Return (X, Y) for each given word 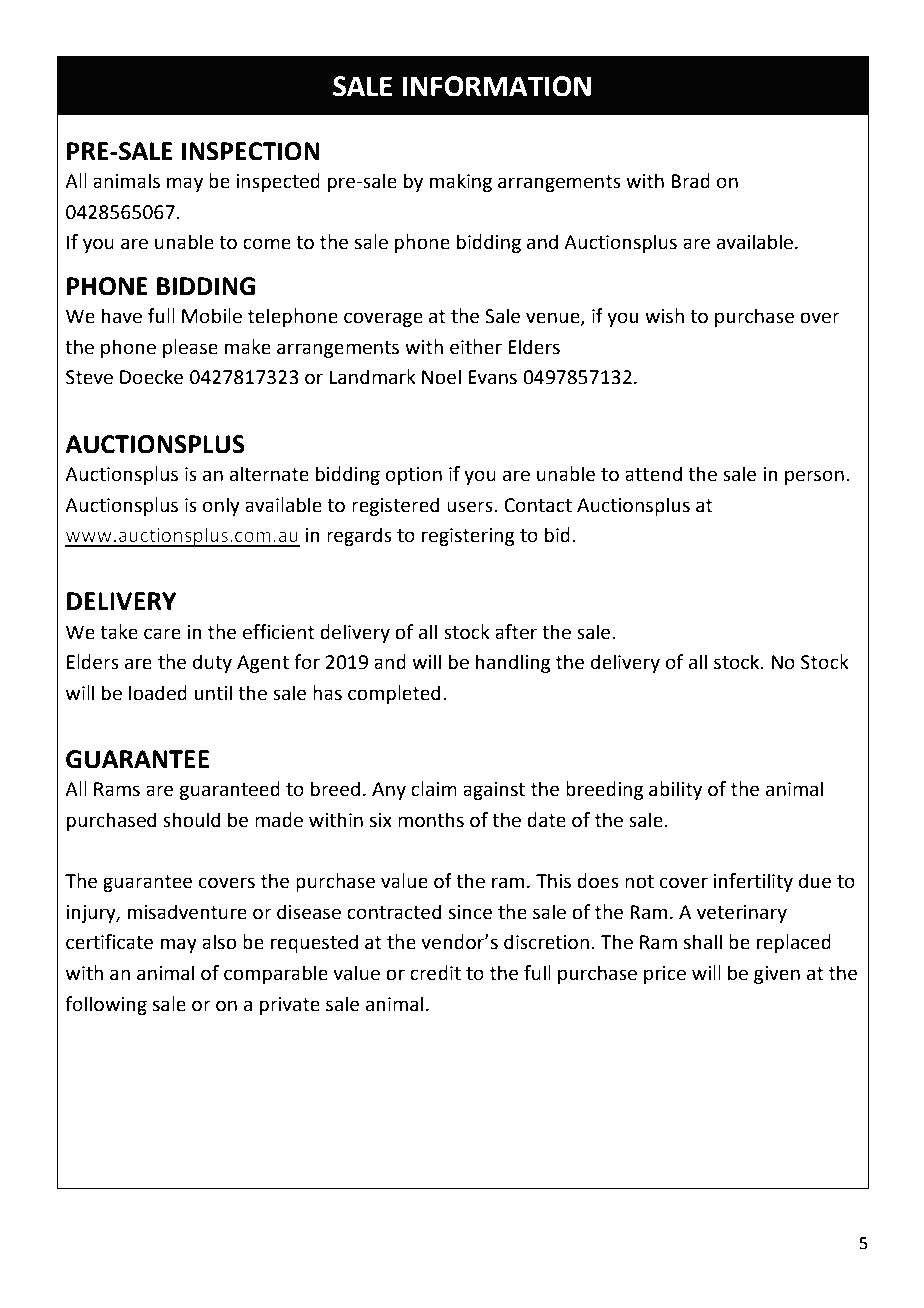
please (190, 348)
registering (468, 537)
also (219, 942)
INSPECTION (251, 151)
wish (664, 316)
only (221, 506)
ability (675, 790)
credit (435, 973)
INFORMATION (496, 86)
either (476, 347)
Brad (690, 181)
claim (434, 789)
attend (653, 474)
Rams (117, 789)
